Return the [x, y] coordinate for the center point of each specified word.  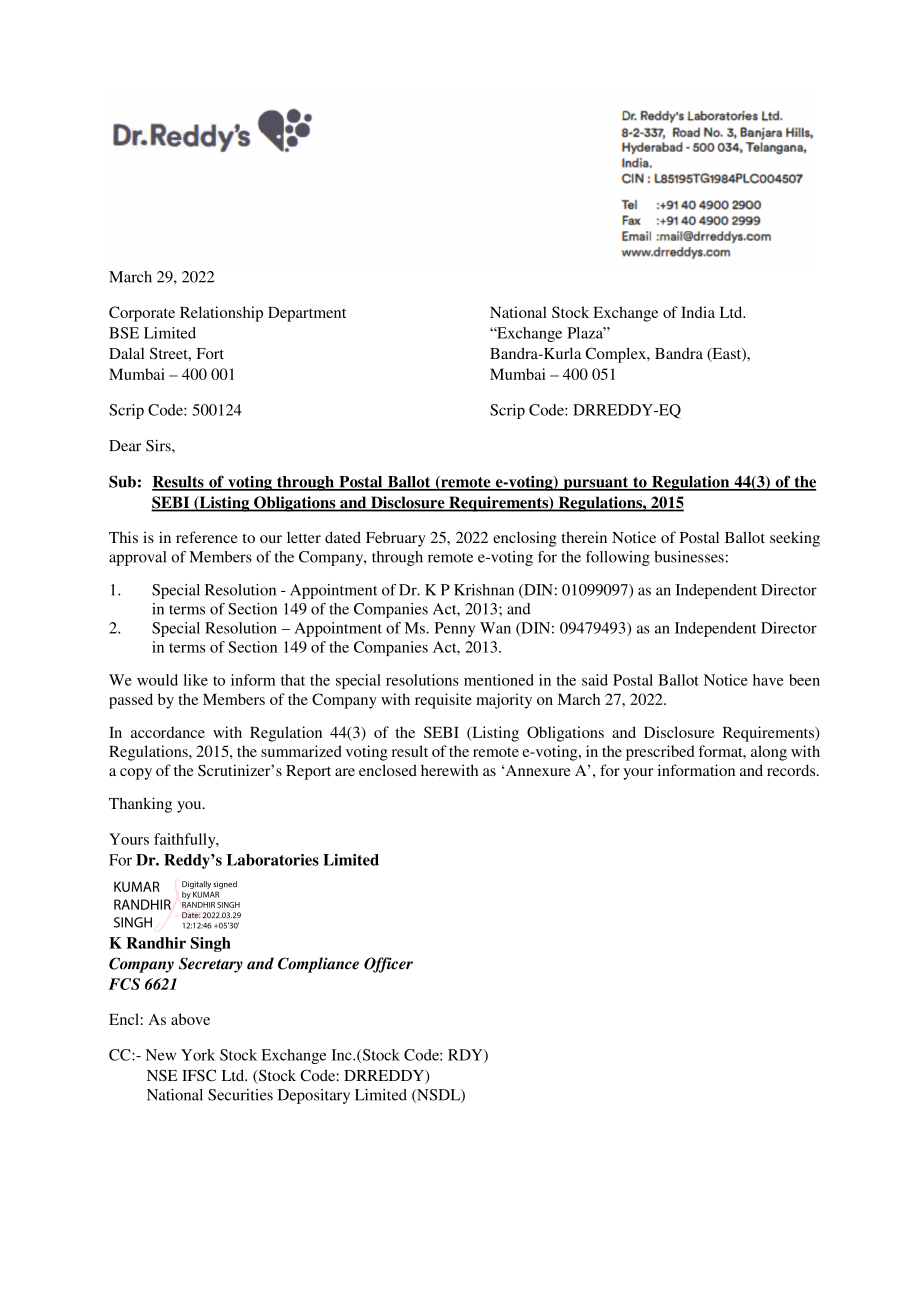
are [345, 772]
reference [207, 537]
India [698, 312]
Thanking [140, 805]
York [198, 1055]
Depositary [314, 1096]
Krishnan [484, 590]
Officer [388, 965]
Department [307, 314]
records [792, 770]
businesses [689, 557]
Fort [210, 353]
